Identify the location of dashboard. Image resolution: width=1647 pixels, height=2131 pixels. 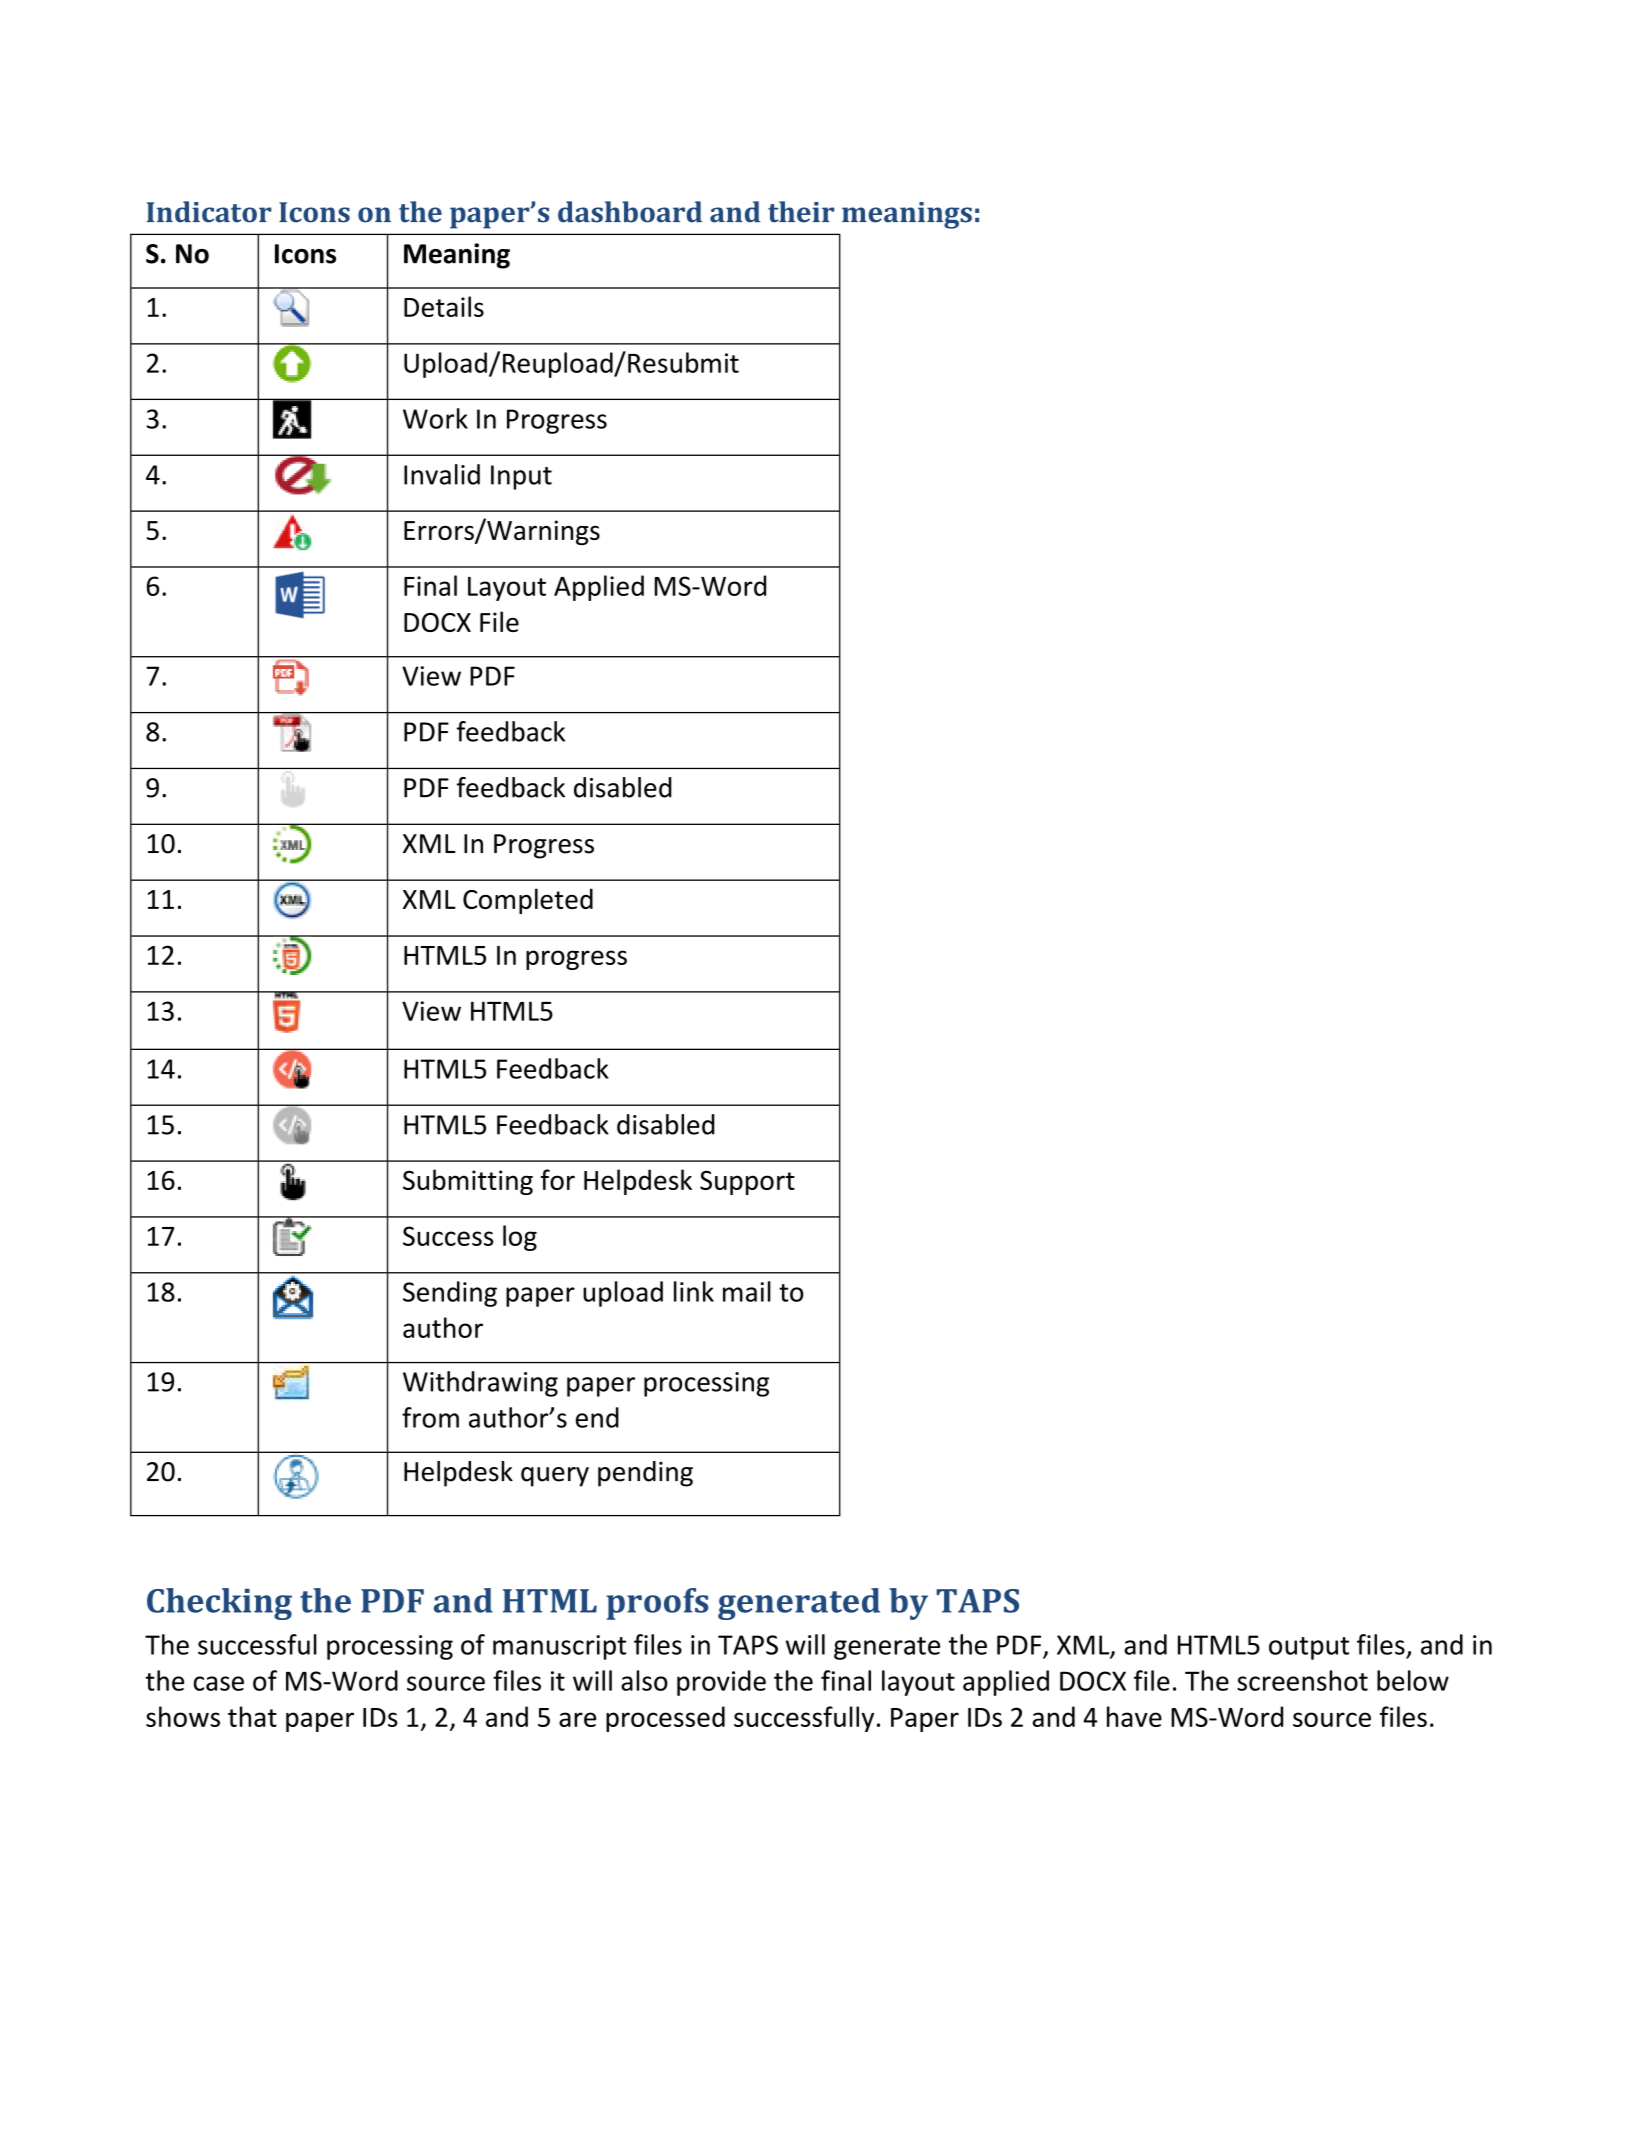
(630, 212).
